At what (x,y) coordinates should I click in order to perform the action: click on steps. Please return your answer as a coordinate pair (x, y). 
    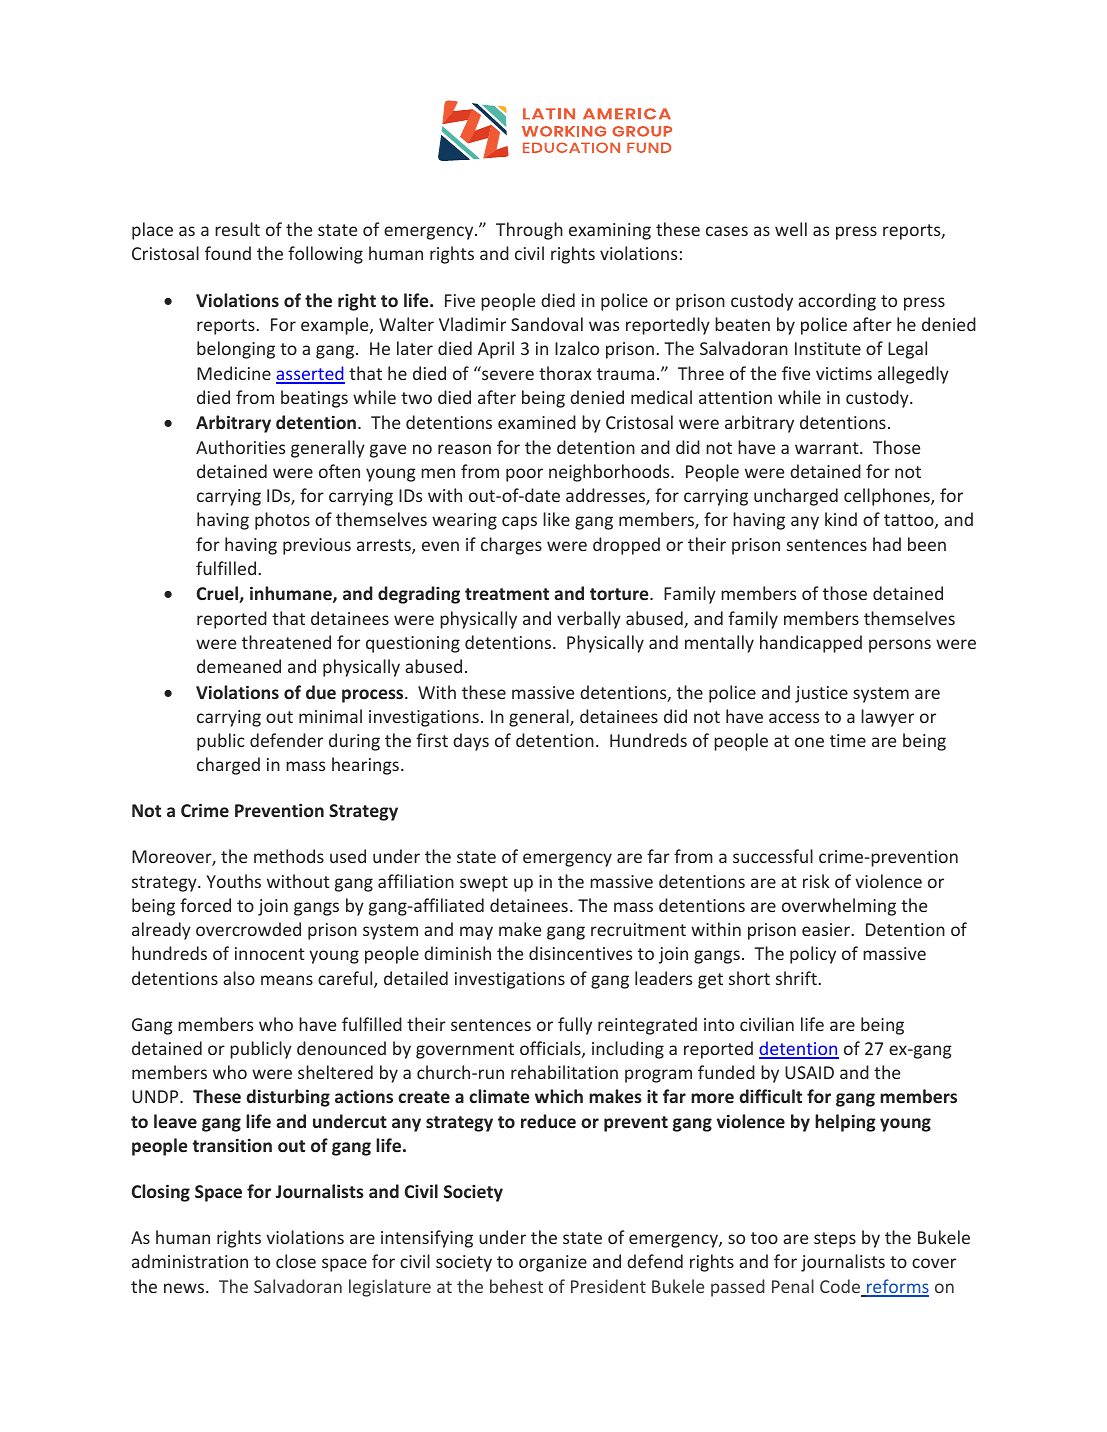
    Looking at the image, I should click on (835, 1240).
